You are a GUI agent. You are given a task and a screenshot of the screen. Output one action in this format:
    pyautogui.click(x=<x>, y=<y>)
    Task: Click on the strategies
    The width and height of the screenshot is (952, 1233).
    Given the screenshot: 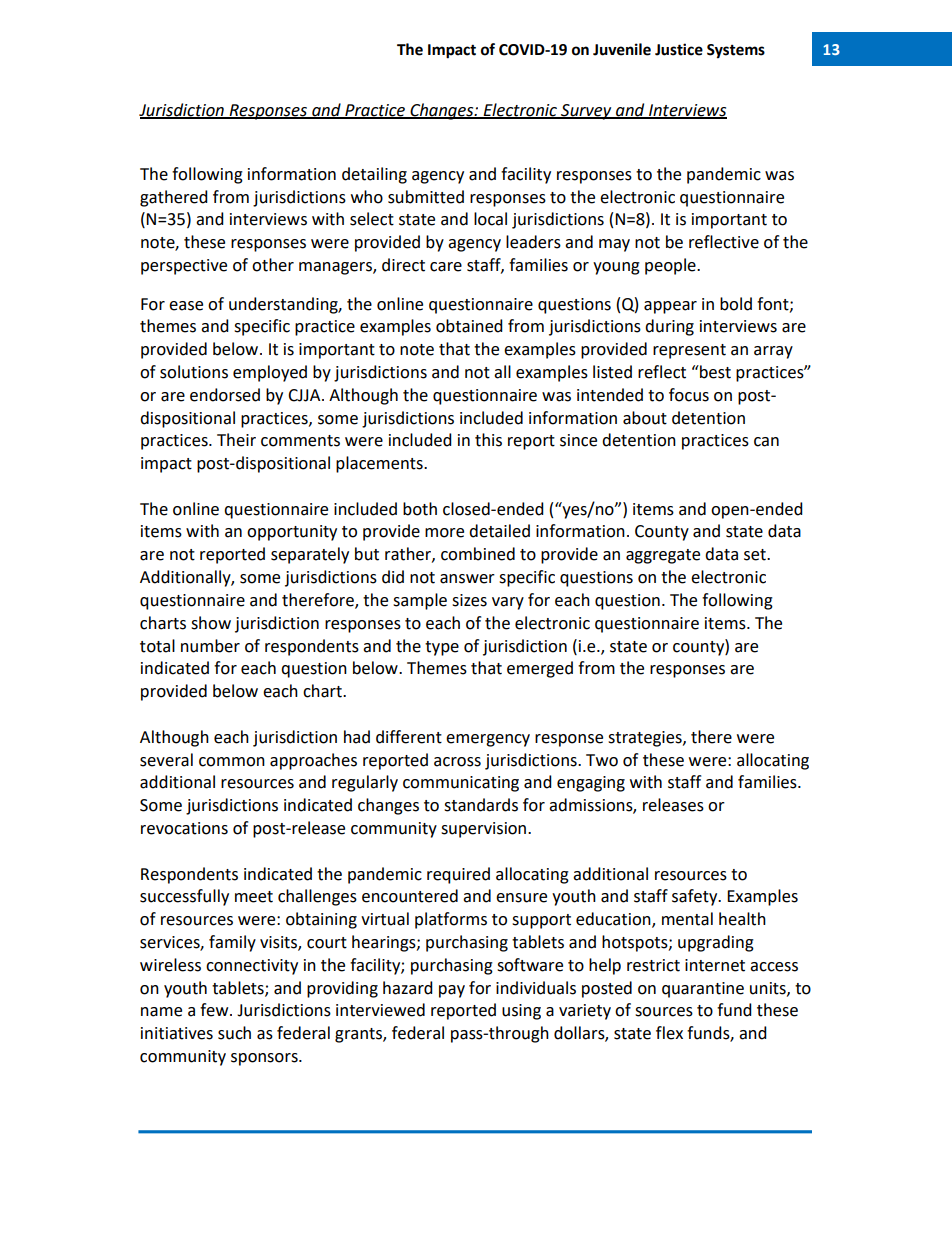 What is the action you would take?
    pyautogui.click(x=646, y=739)
